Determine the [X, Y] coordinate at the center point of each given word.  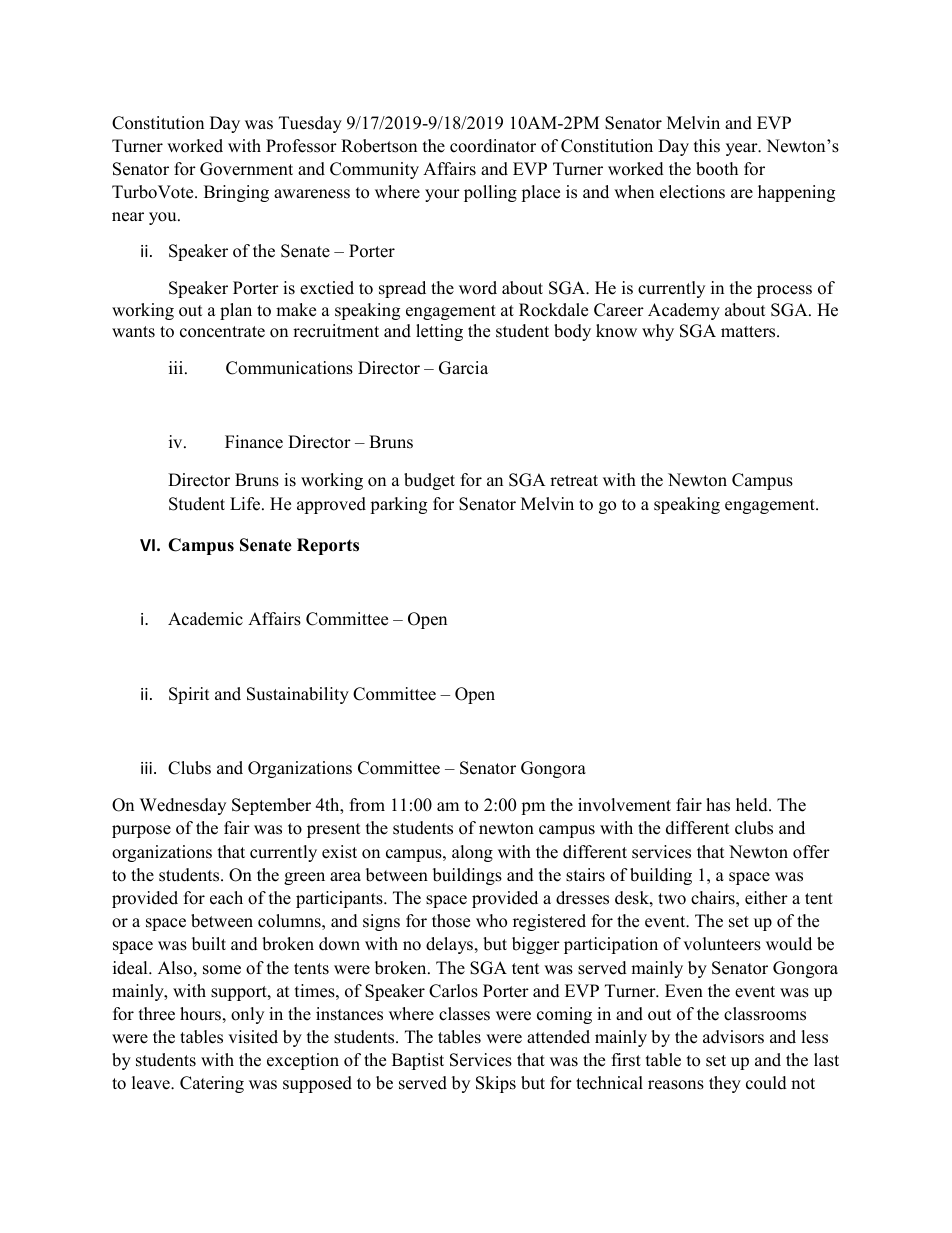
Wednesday [183, 806]
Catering [212, 1084]
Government [246, 169]
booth [717, 169]
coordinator [493, 146]
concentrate [222, 332]
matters [749, 332]
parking [398, 505]
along [472, 853]
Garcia [463, 368]
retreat [574, 481]
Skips [496, 1084]
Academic [205, 619]
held [753, 805]
